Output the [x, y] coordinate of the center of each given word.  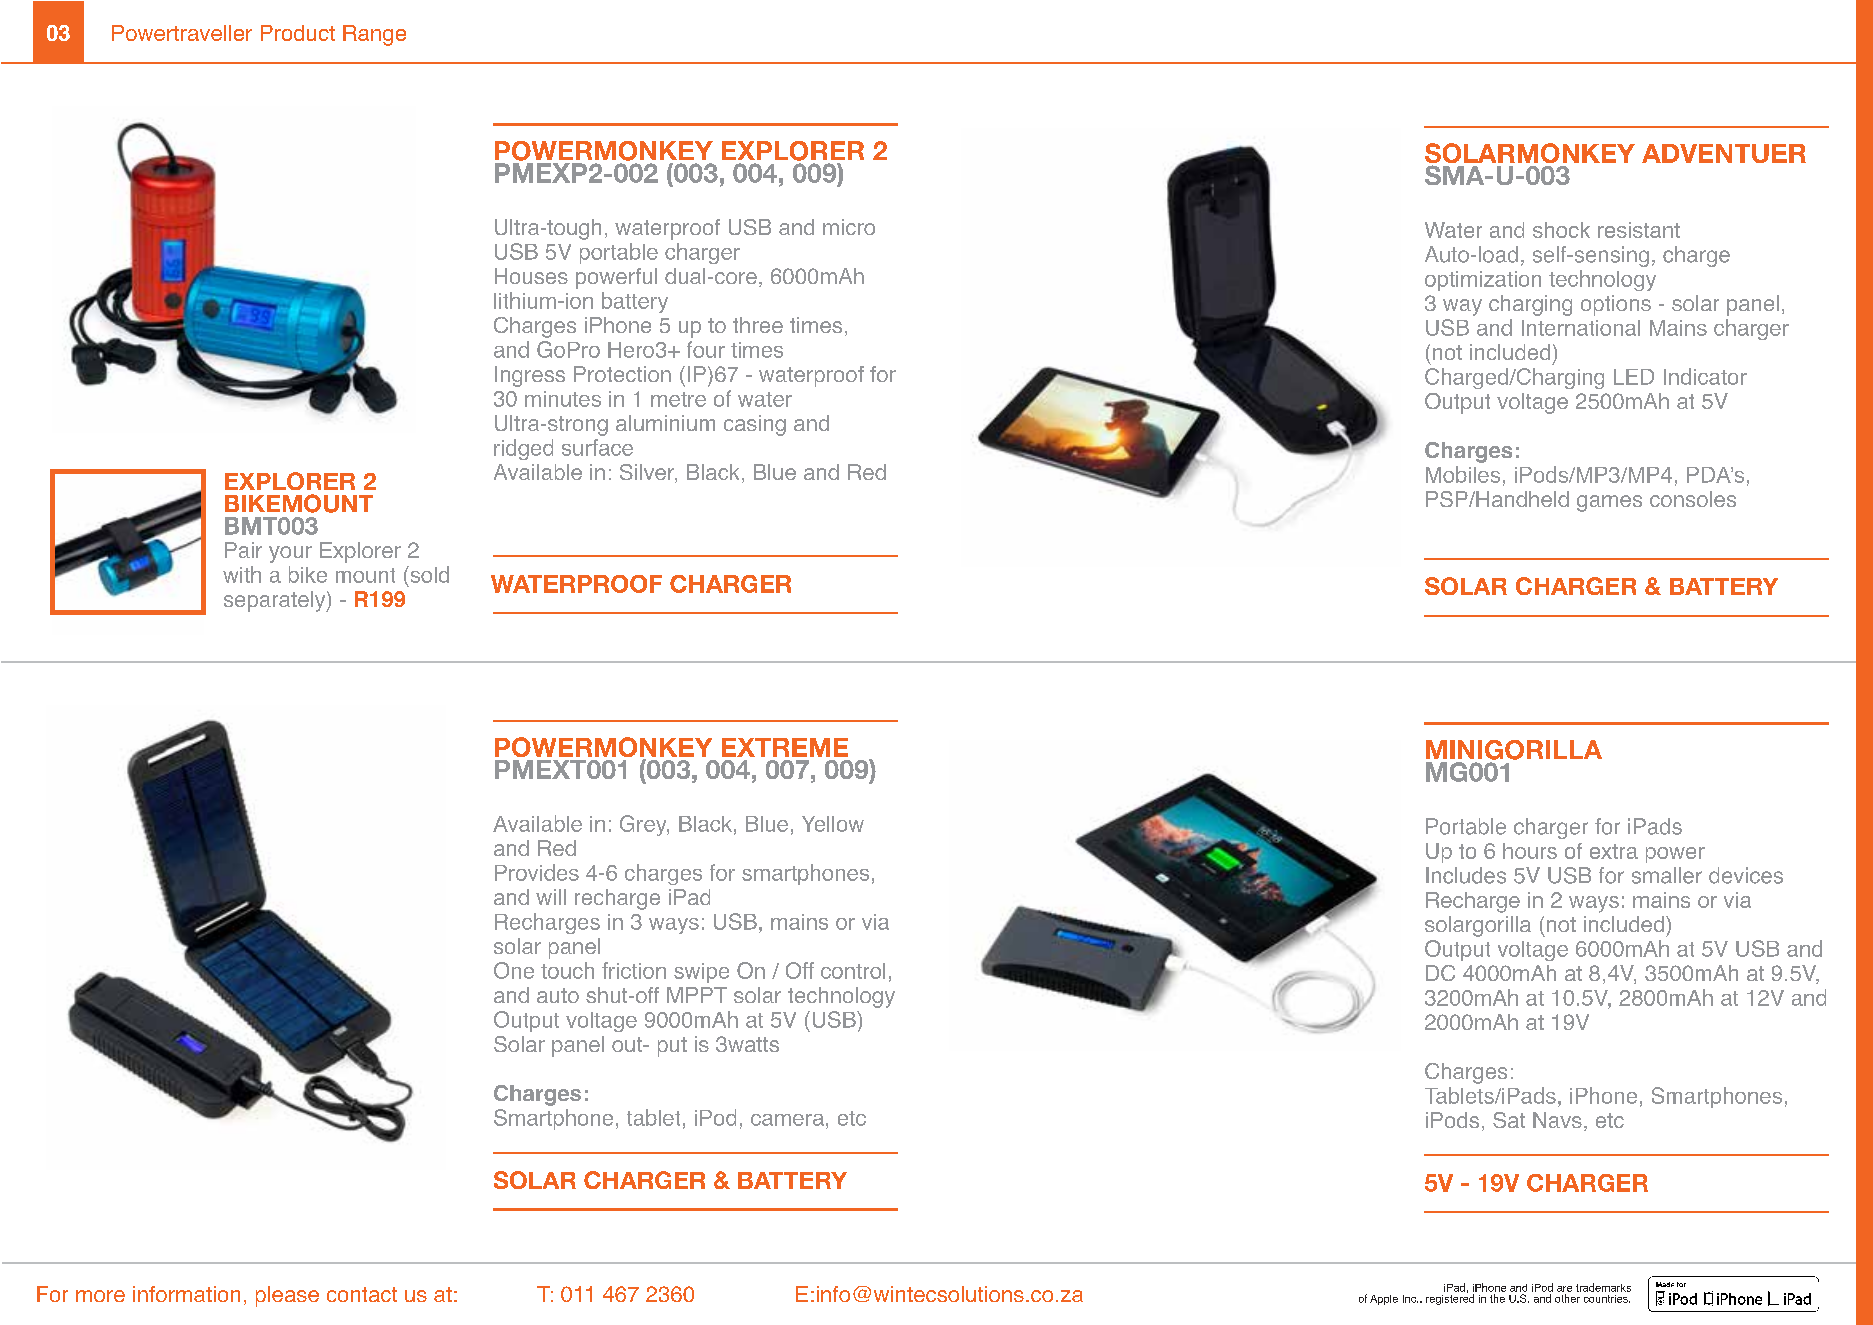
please [287, 1296]
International [1581, 328]
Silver [648, 473]
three [758, 325]
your [290, 554]
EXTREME [785, 747]
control [853, 971]
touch [567, 970]
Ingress [530, 376]
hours [1530, 851]
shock [1561, 230]
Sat [1509, 1120]
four [706, 349]
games [1609, 503]
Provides [537, 872]
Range [374, 35]
